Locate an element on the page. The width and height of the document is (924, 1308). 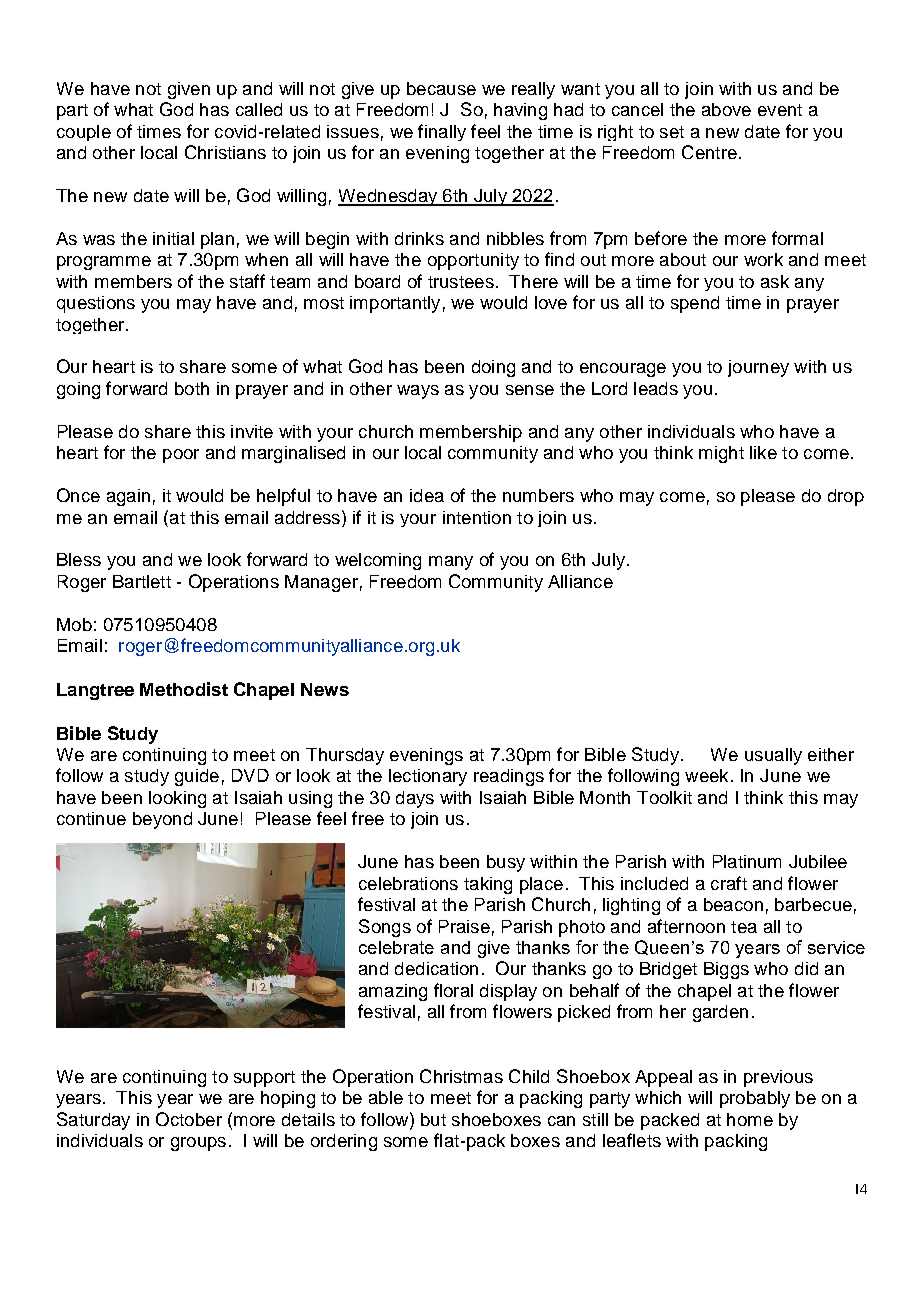
October is located at coordinates (189, 1119).
